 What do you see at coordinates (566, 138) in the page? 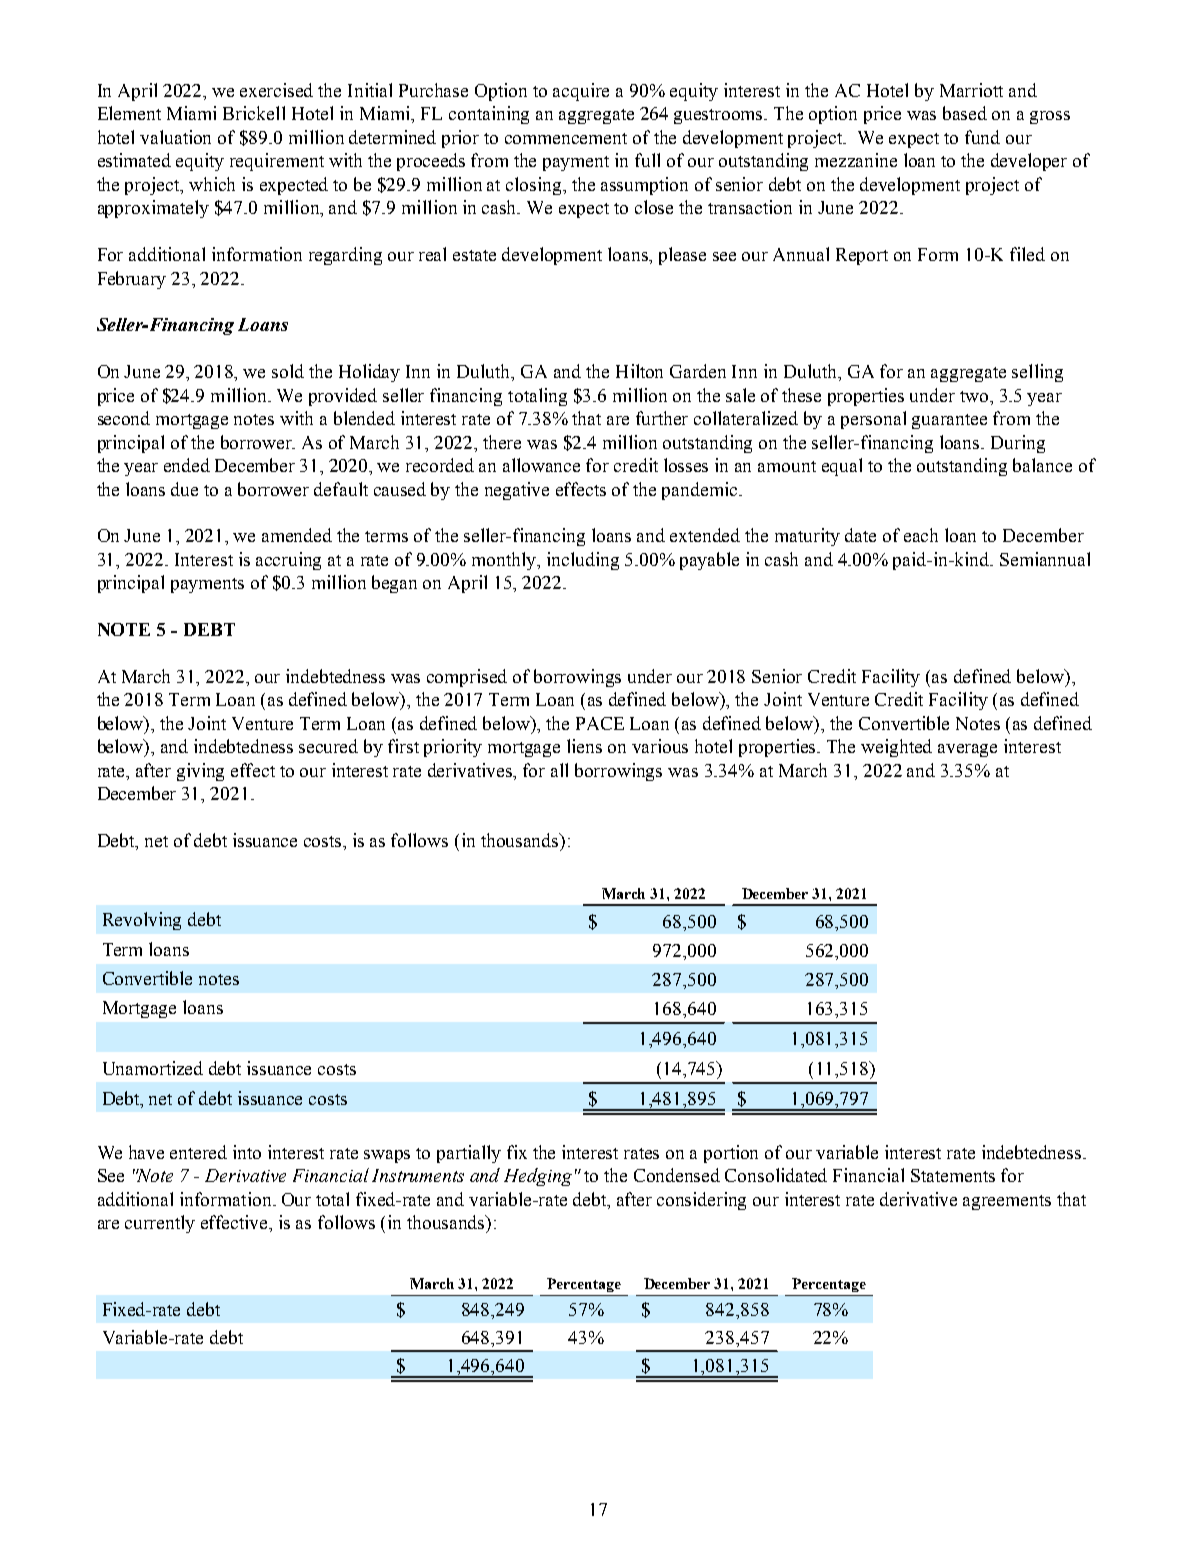
I see `commencement` at bounding box center [566, 138].
